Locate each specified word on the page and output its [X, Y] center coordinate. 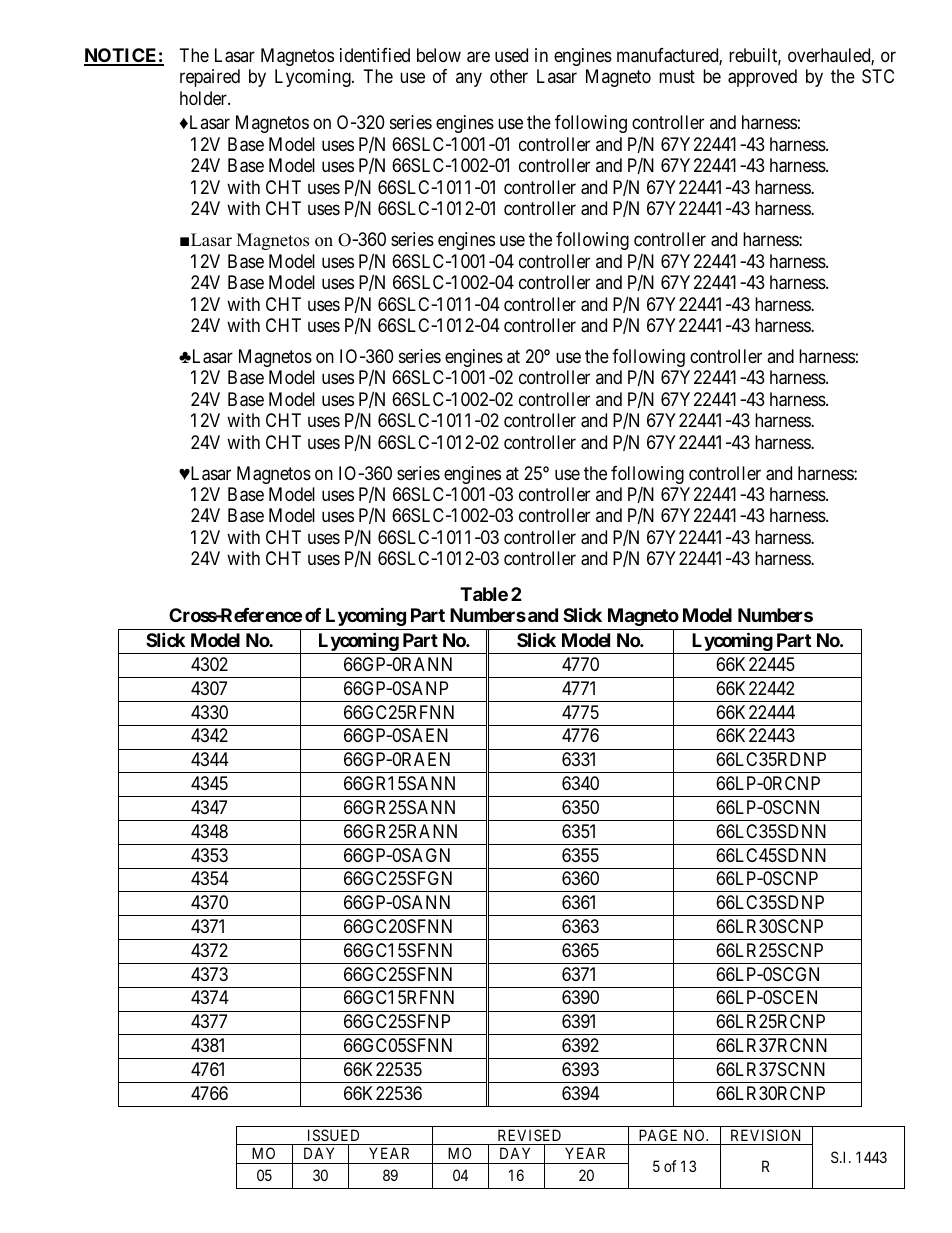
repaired [210, 78]
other [509, 76]
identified [375, 55]
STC [878, 76]
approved [762, 78]
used [511, 55]
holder [204, 98]
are [478, 57]
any [469, 80]
